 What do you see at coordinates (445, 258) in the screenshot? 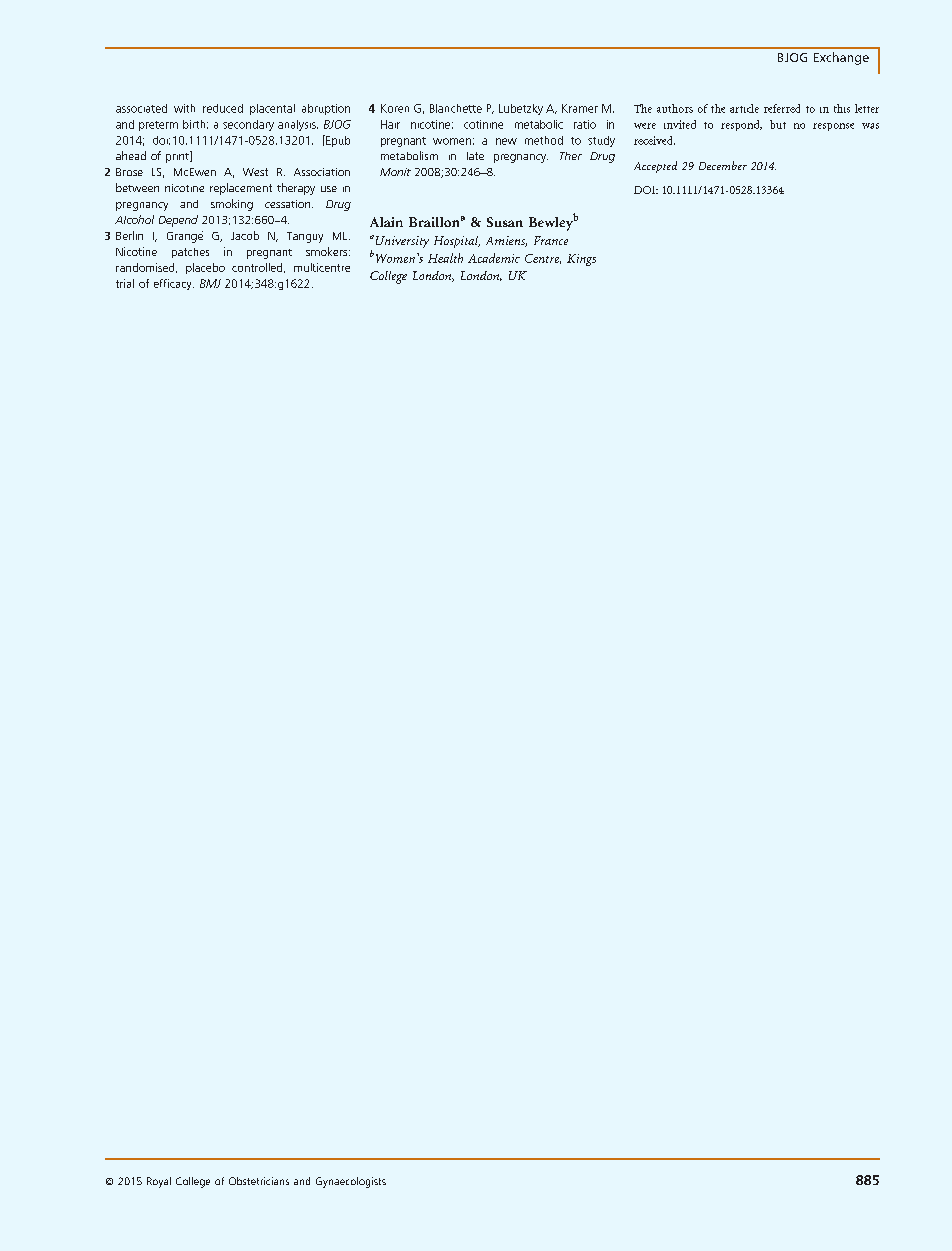
I see `Health` at bounding box center [445, 258].
